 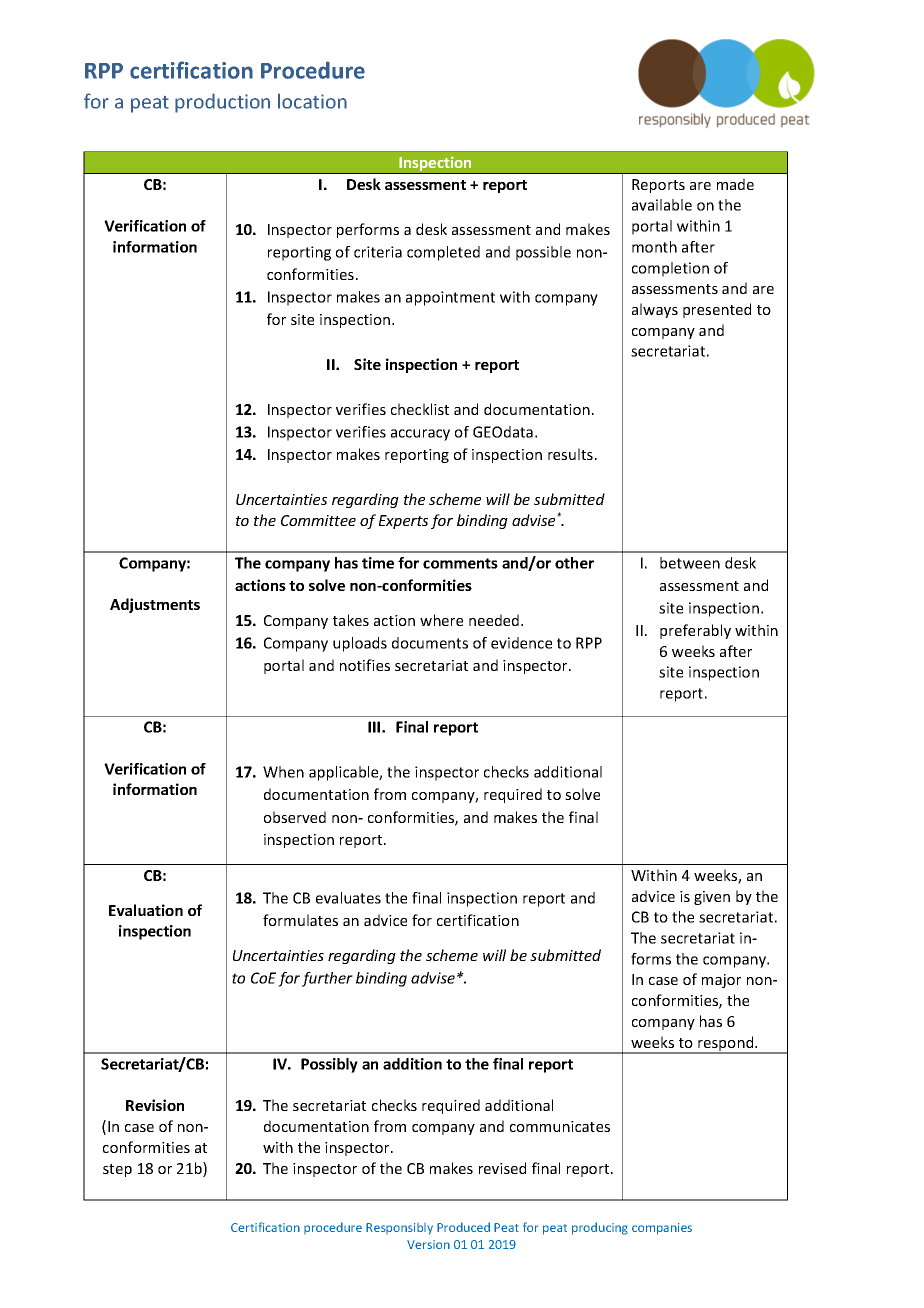 What do you see at coordinates (712, 898) in the image?
I see `given` at bounding box center [712, 898].
